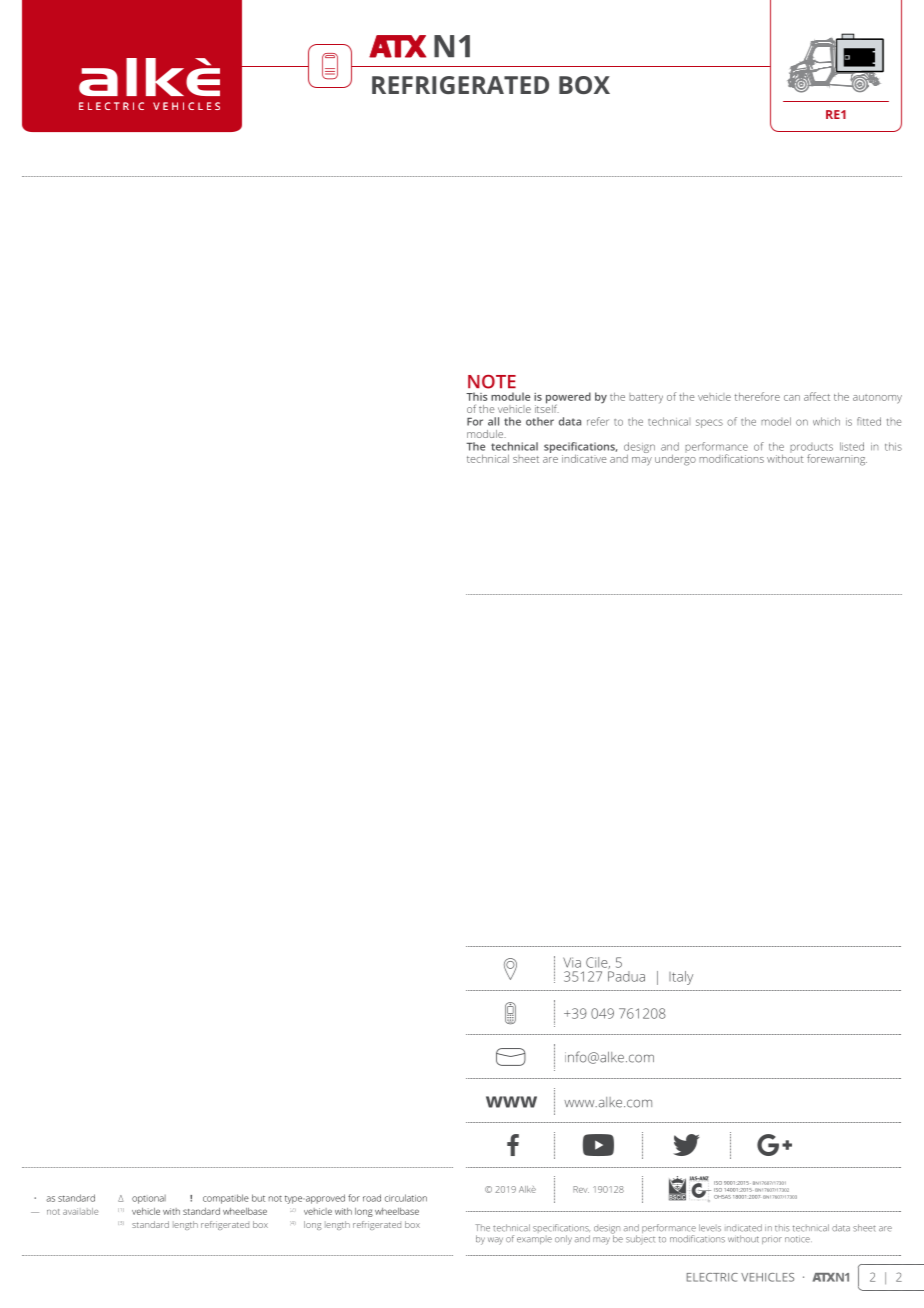  I want to click on all, so click(493, 421).
